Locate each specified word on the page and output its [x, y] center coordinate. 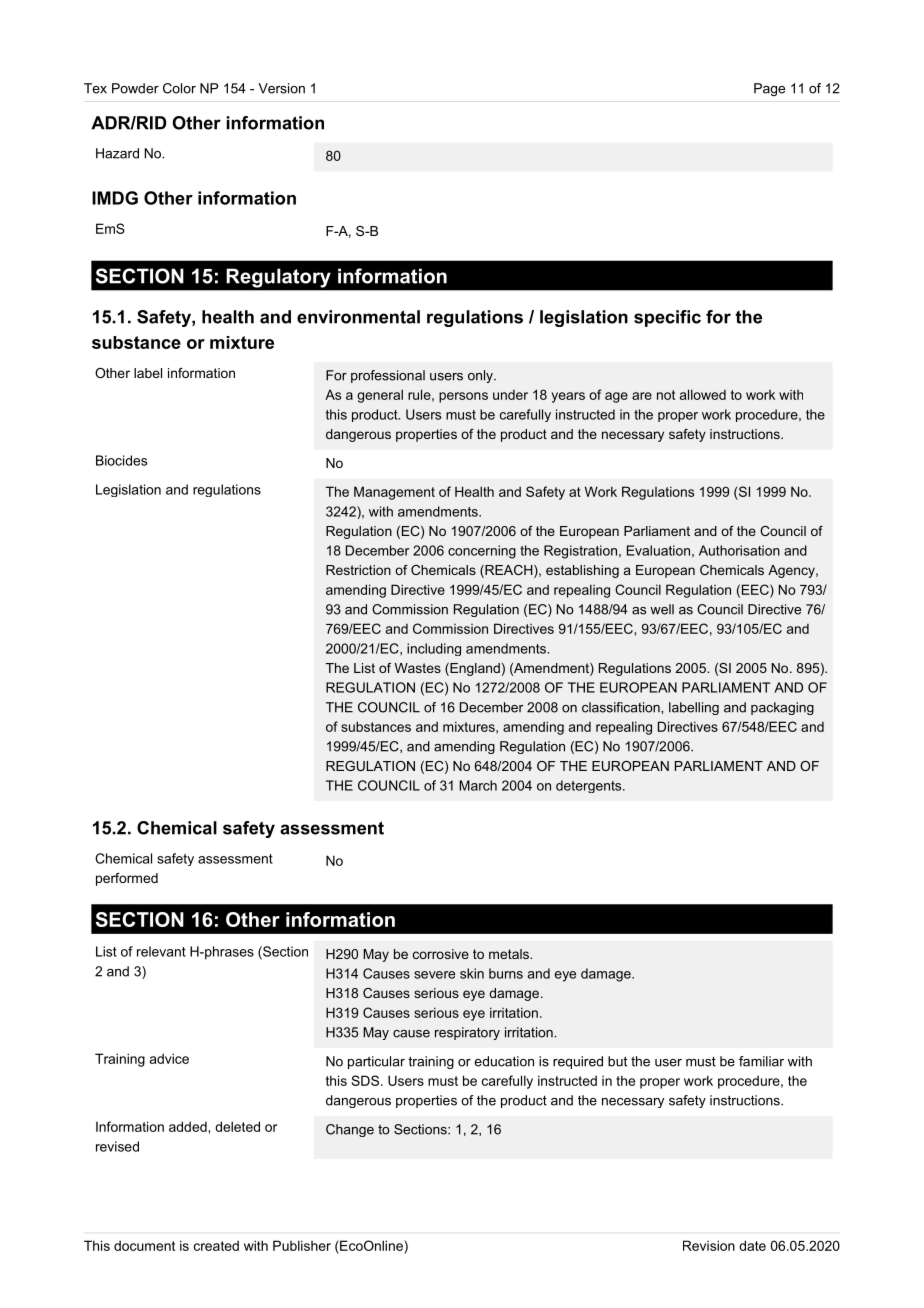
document [144, 1245]
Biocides [121, 460]
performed [127, 879]
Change [350, 1130]
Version [281, 88]
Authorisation [739, 550]
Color [179, 88]
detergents [590, 786]
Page [769, 89]
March [478, 785]
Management [394, 493]
